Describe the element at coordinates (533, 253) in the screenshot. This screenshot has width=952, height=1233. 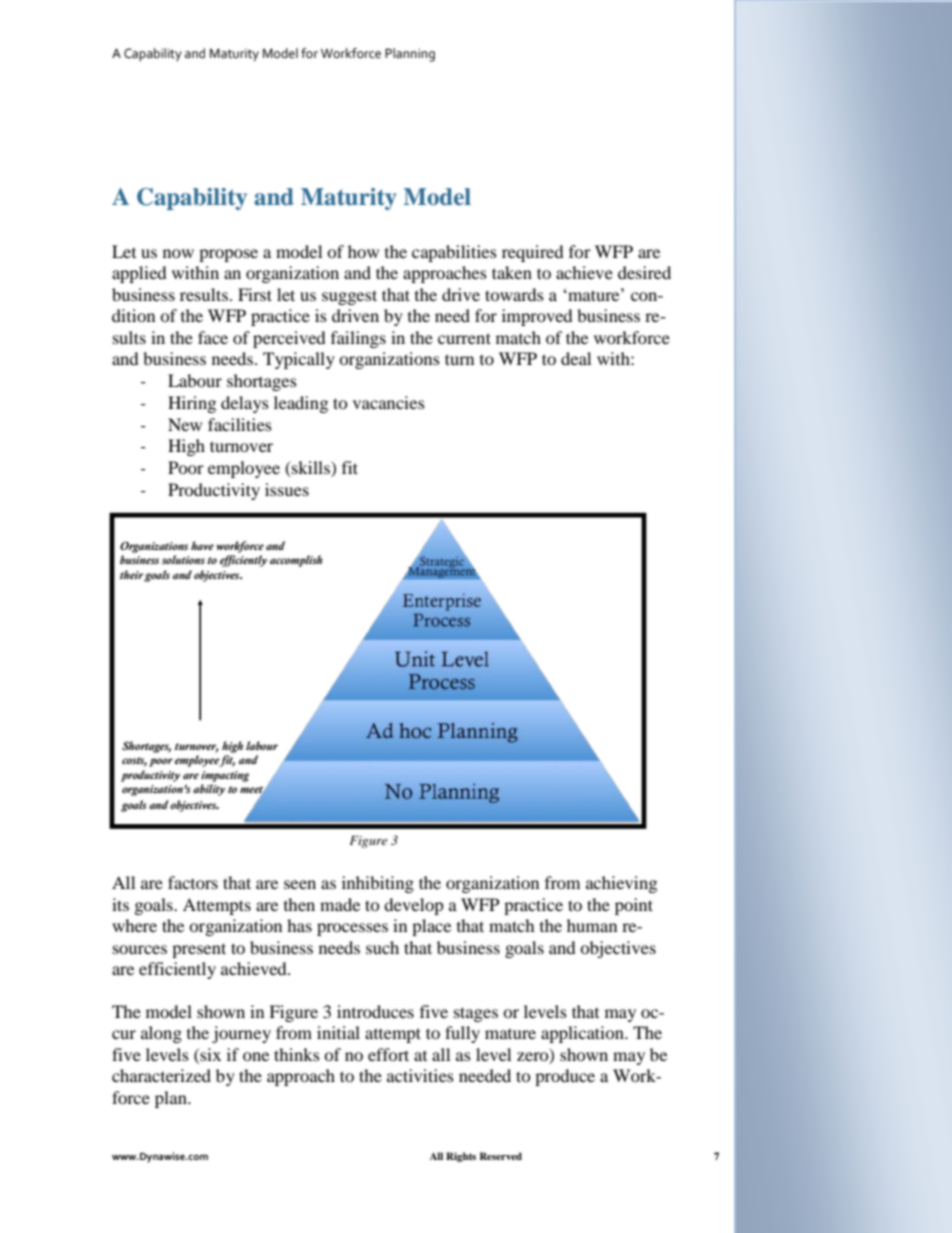
I see `required` at that location.
